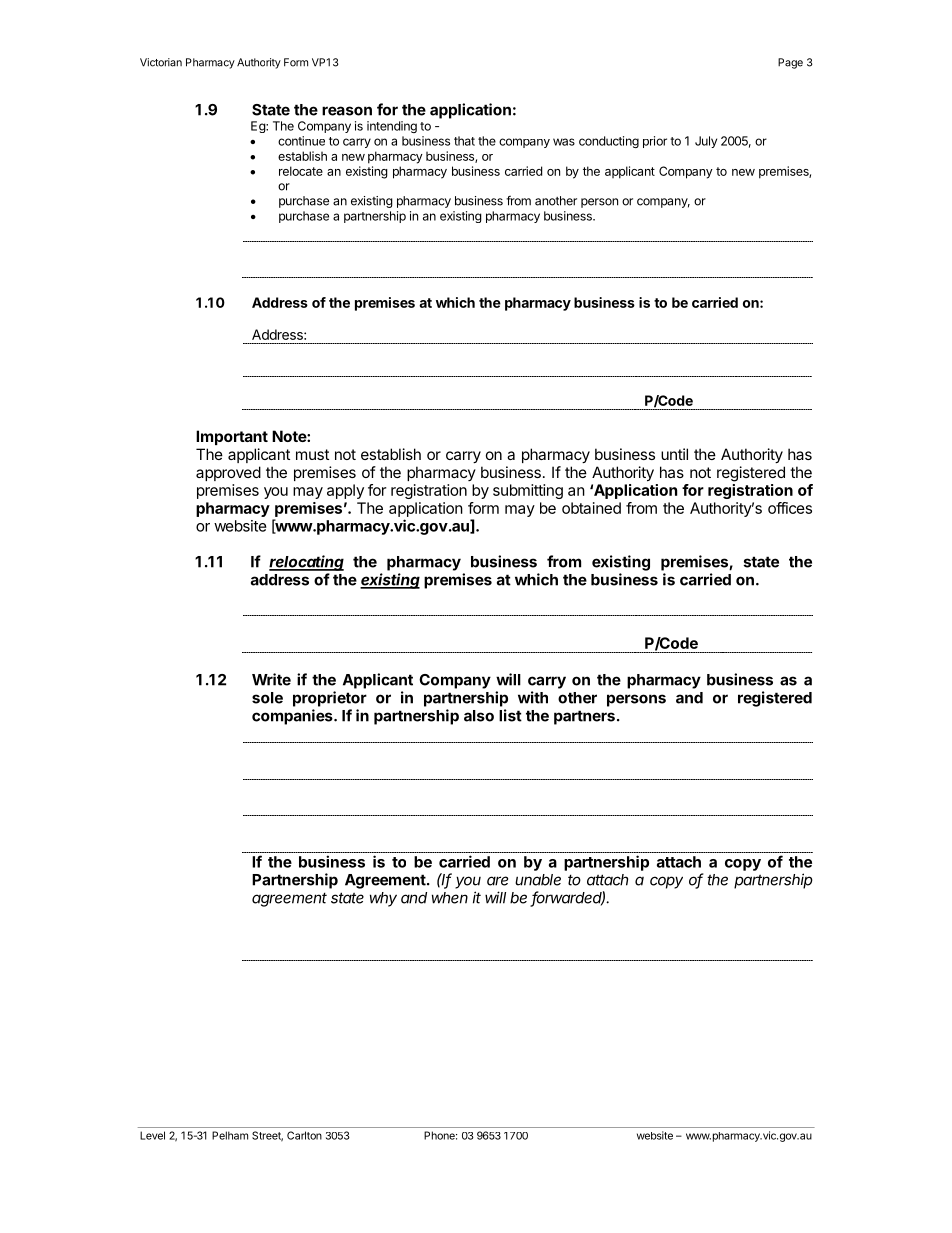 The width and height of the screenshot is (952, 1233). Describe the element at coordinates (304, 1135) in the screenshot. I see `Carlton` at that location.
